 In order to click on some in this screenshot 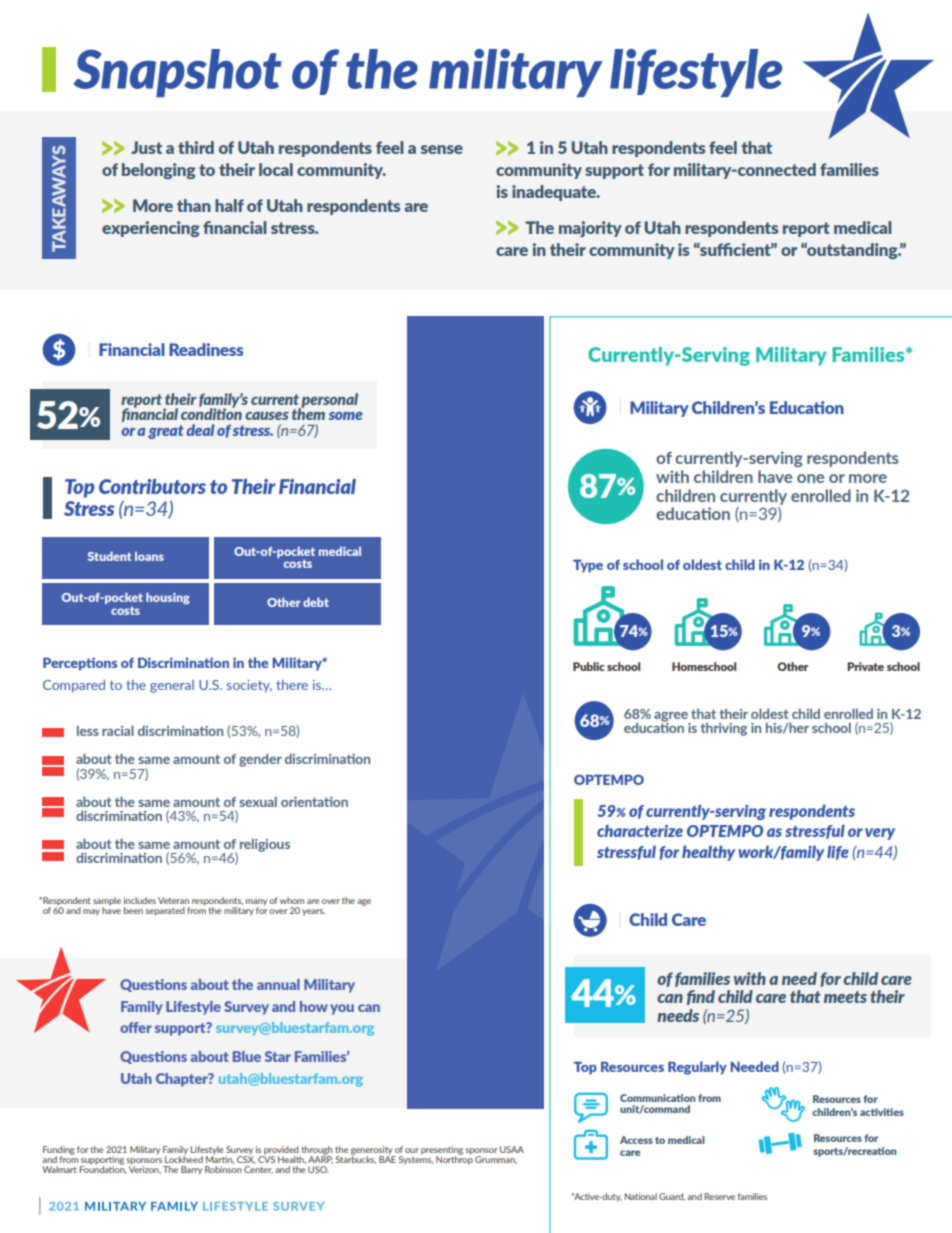, I will do `click(346, 416)`.
